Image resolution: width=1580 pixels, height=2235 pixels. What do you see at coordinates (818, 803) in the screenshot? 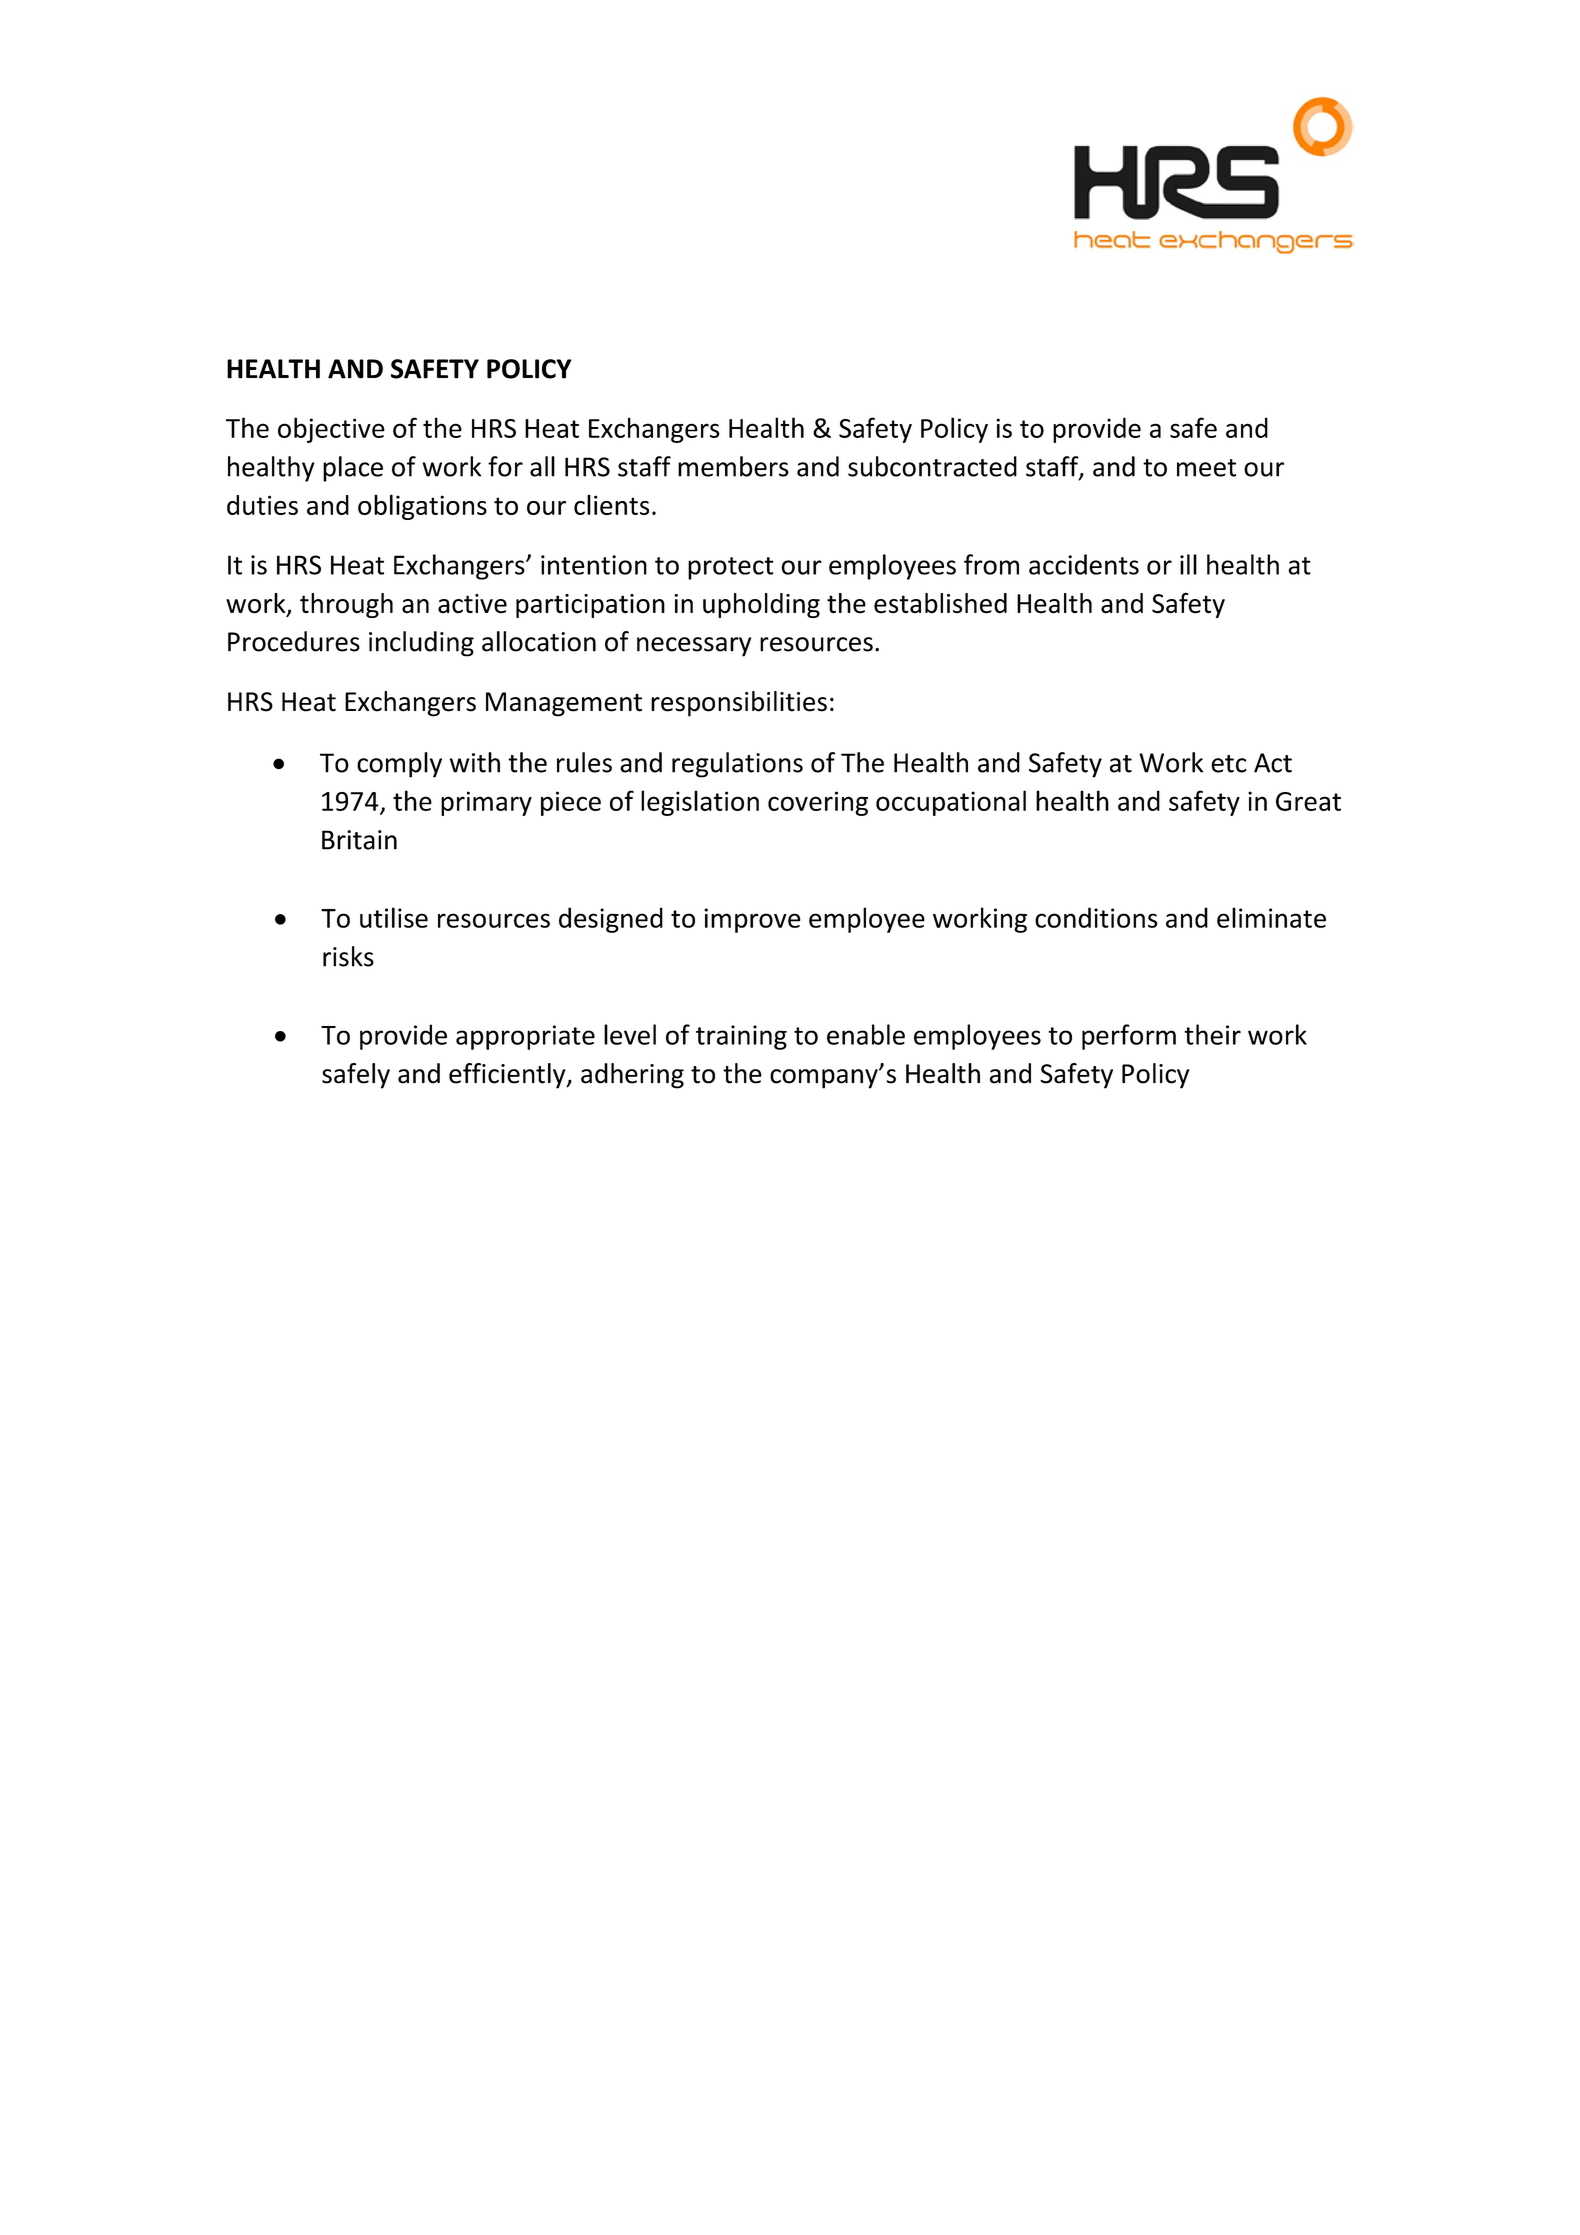
I see `covering` at bounding box center [818, 803].
